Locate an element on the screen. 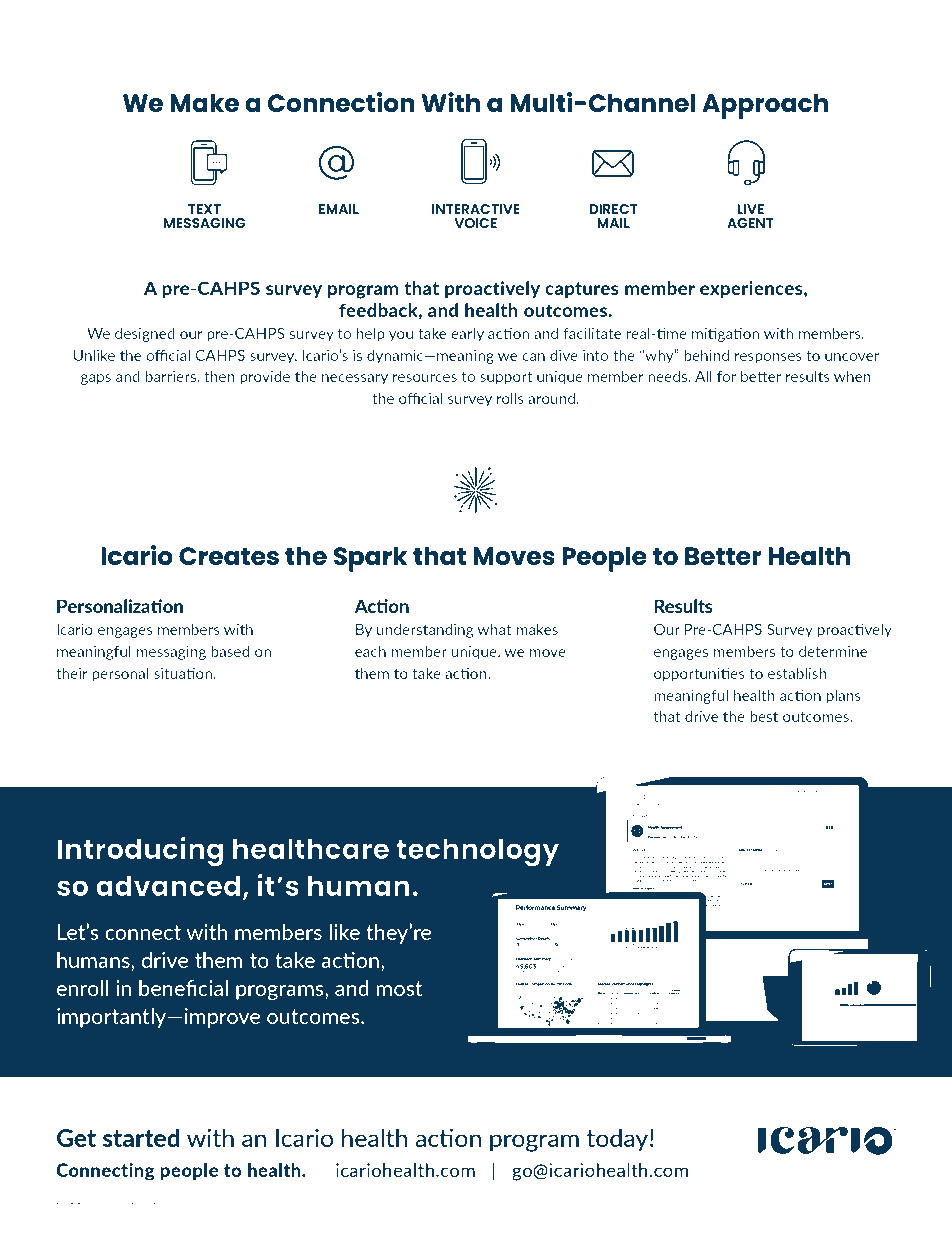 This screenshot has height=1233, width=952. TEXT is located at coordinates (204, 209).
